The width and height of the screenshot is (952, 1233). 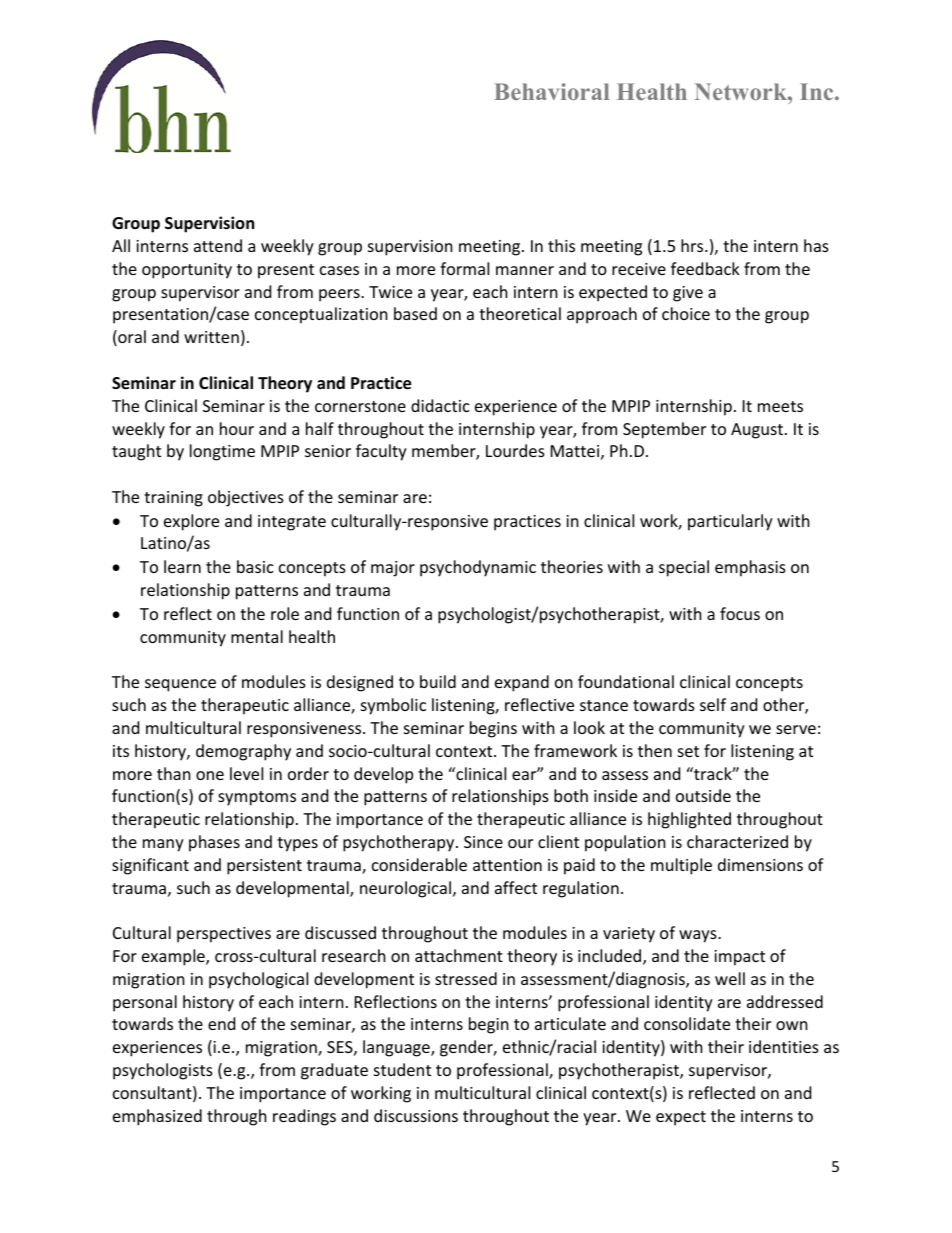 I want to click on phases, so click(x=214, y=843).
